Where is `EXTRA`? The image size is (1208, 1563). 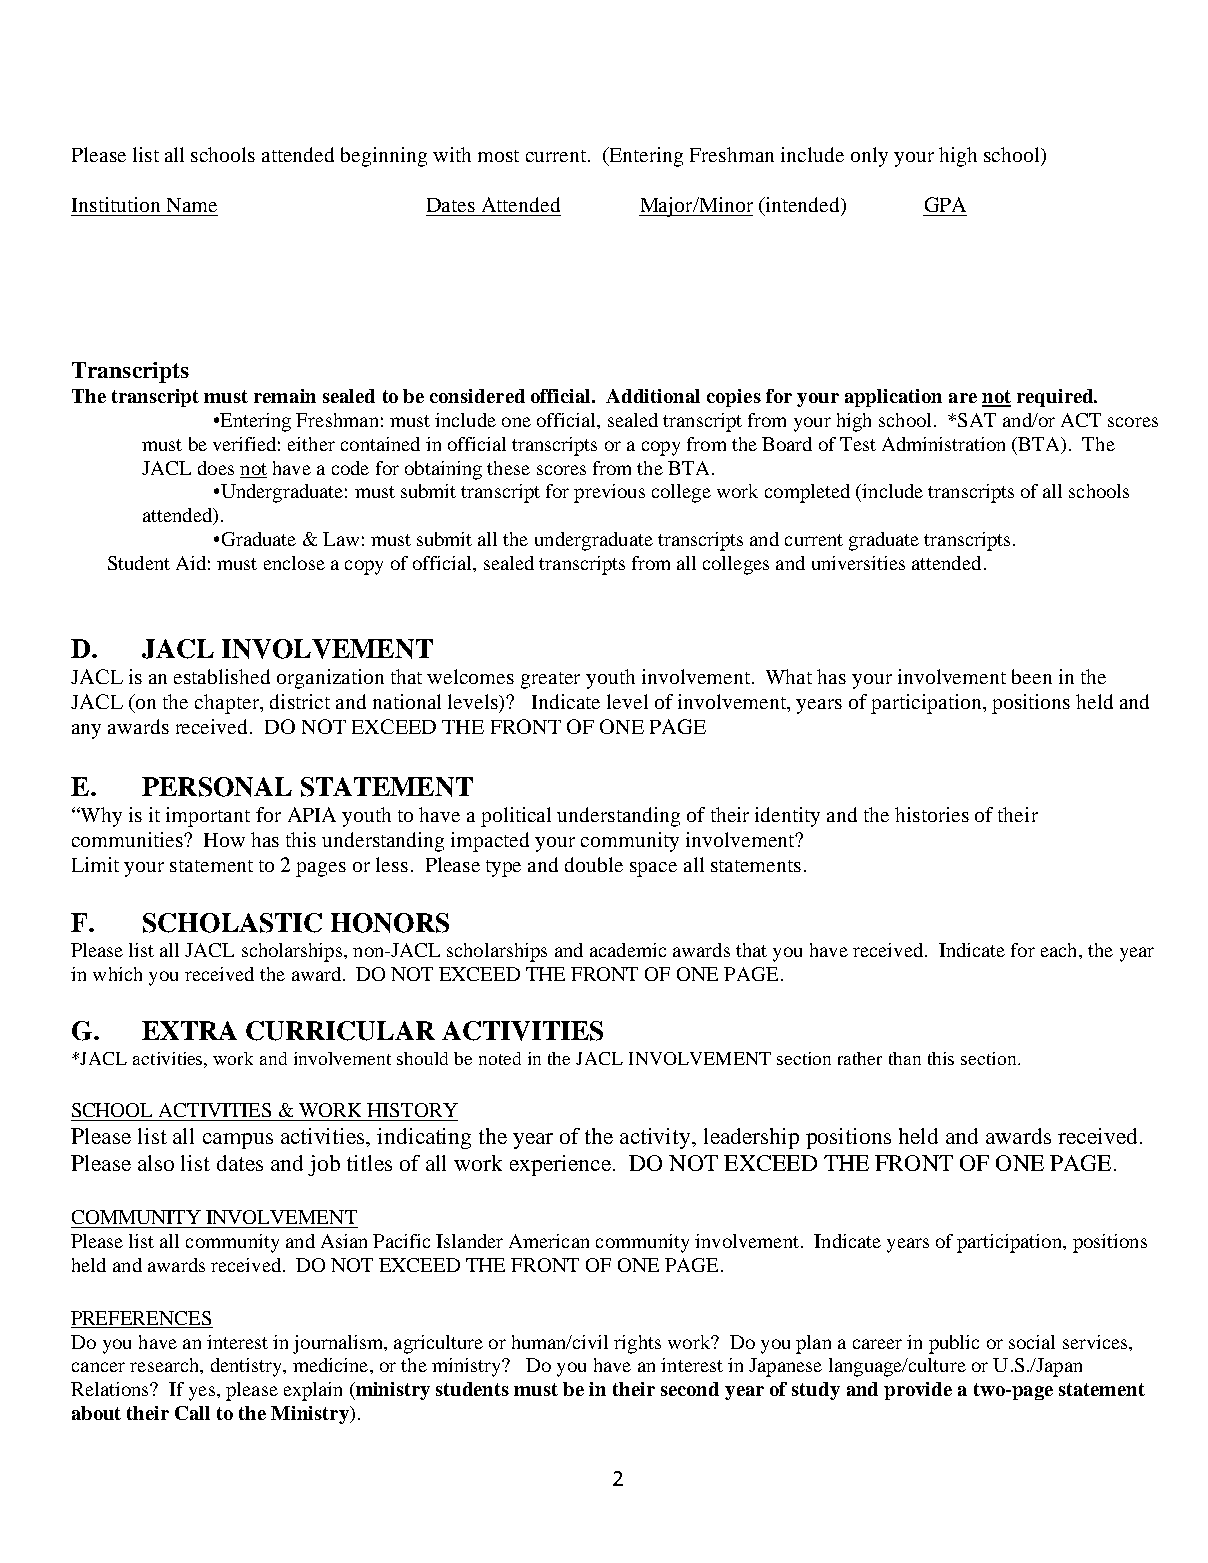 EXTRA is located at coordinates (189, 1030).
